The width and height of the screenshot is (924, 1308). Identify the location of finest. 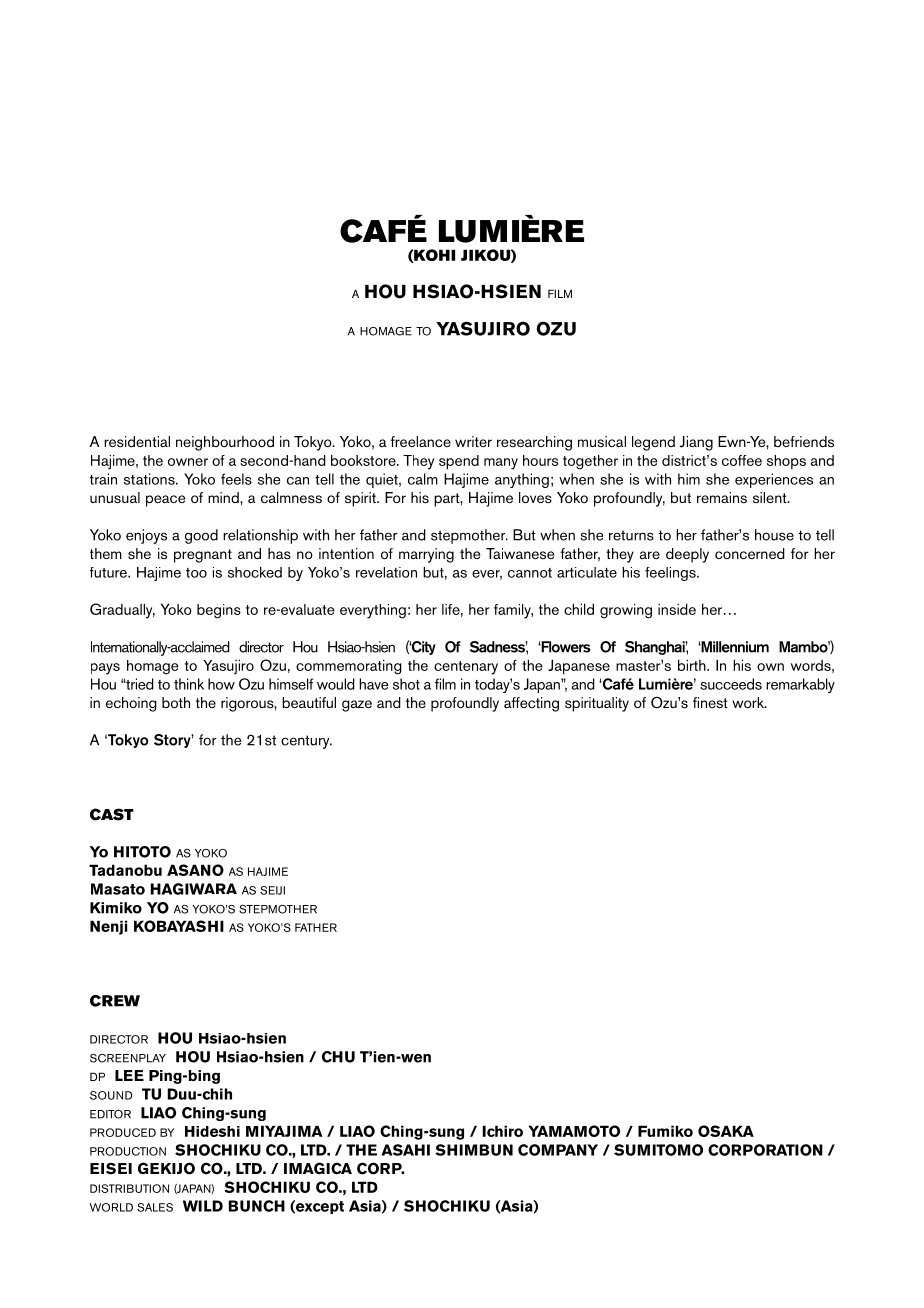
(710, 703).
